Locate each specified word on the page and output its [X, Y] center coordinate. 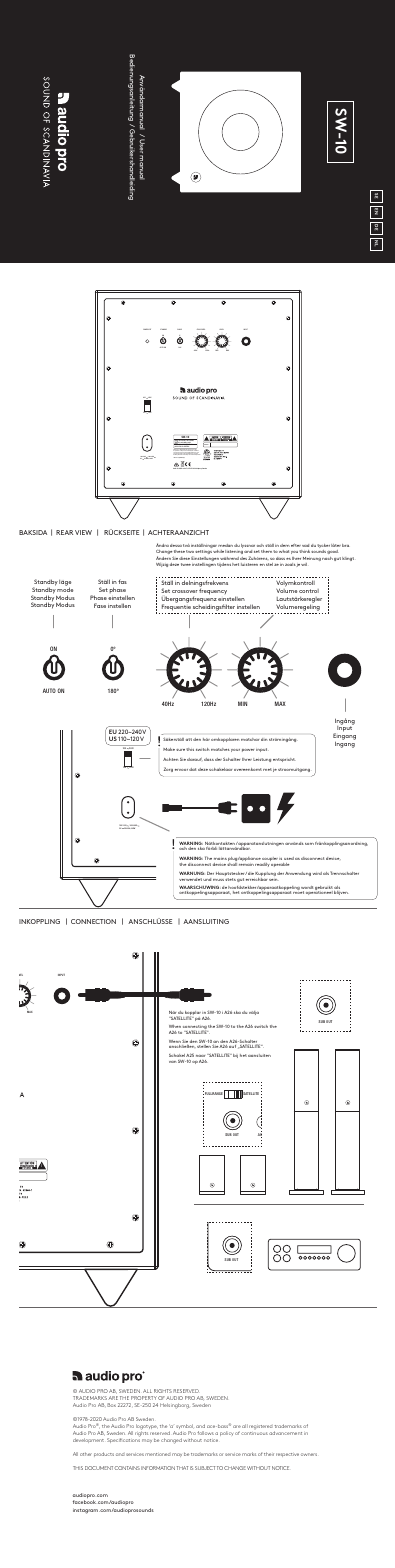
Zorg [168, 769]
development [88, 1440]
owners [309, 1454]
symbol [184, 1428]
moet [298, 892]
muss [218, 880]
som [309, 844]
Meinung [312, 560]
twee [186, 564]
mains [220, 859]
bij [235, 1056]
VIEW [83, 532]
